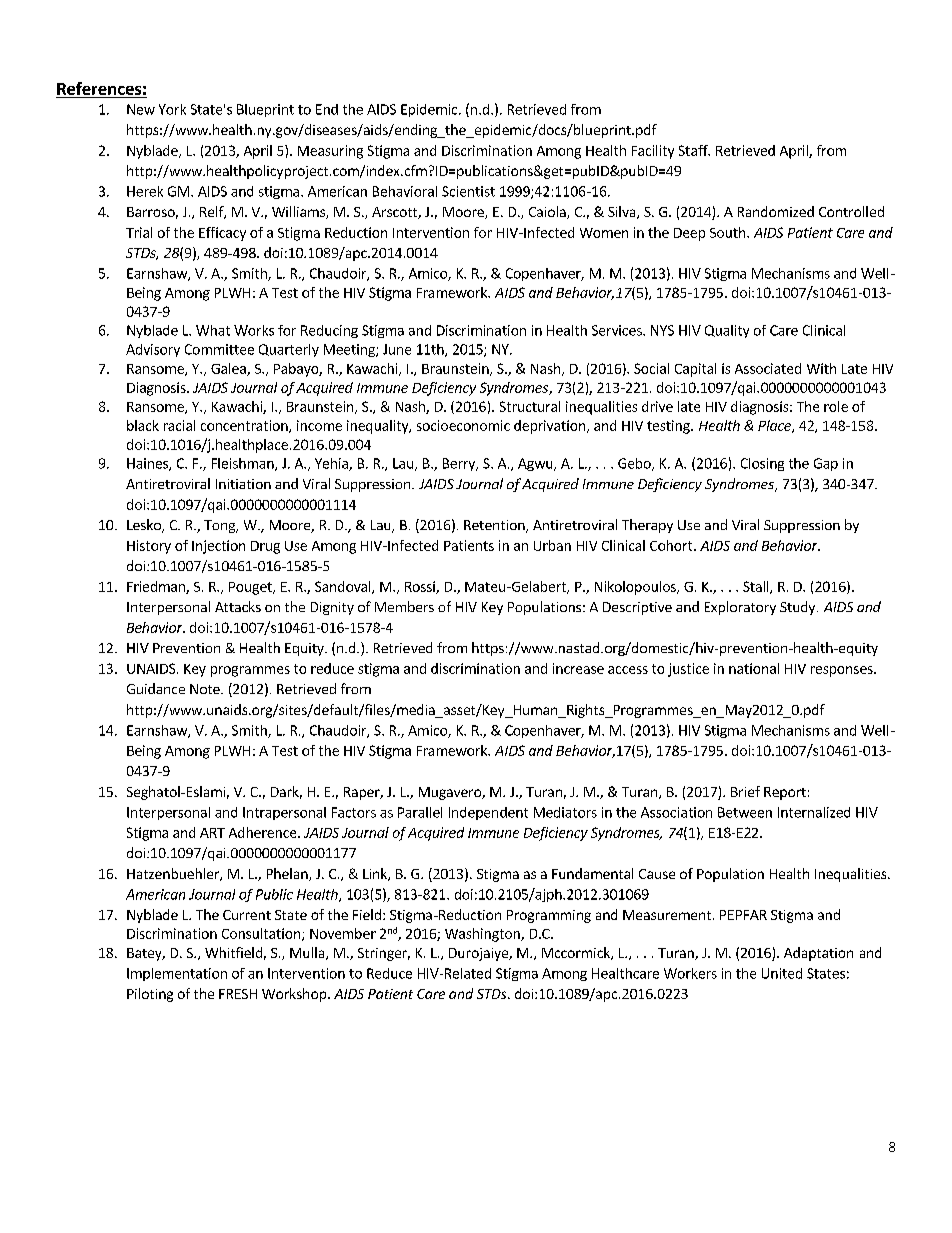  What do you see at coordinates (757, 587) in the page?
I see `Stall` at bounding box center [757, 587].
